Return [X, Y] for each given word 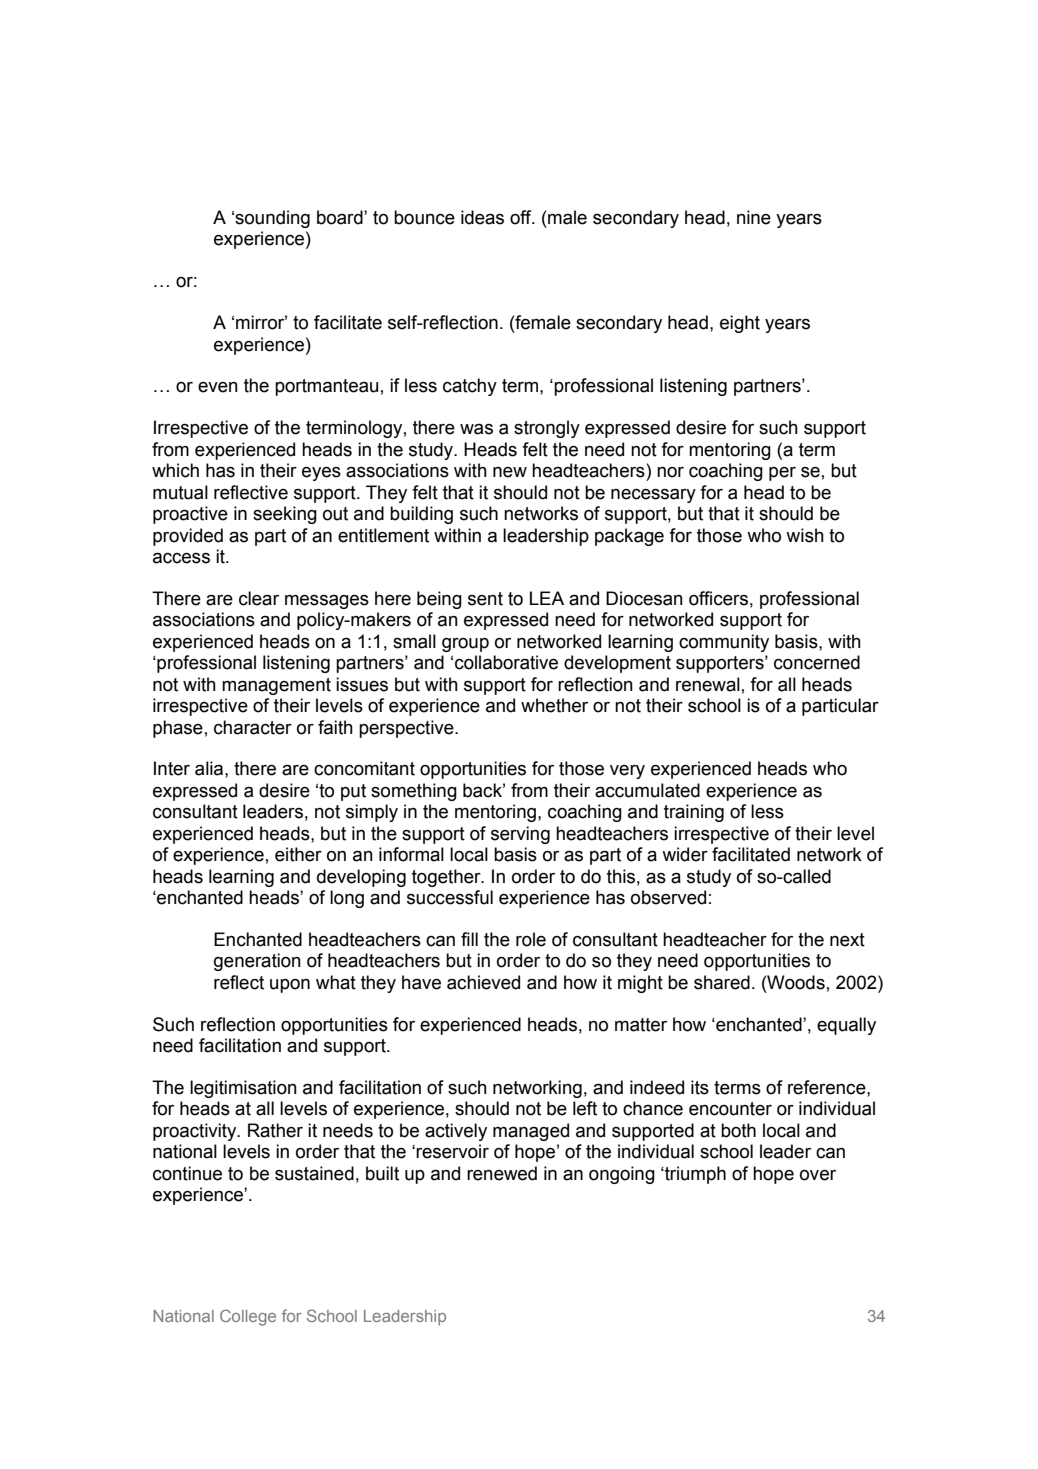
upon [290, 986]
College [248, 1317]
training [694, 813]
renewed [502, 1173]
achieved [483, 982]
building [421, 515]
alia [210, 768]
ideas [482, 217]
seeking [285, 515]
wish [805, 535]
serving [520, 835]
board [341, 217]
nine [754, 217]
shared [722, 982]
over [818, 1175]
